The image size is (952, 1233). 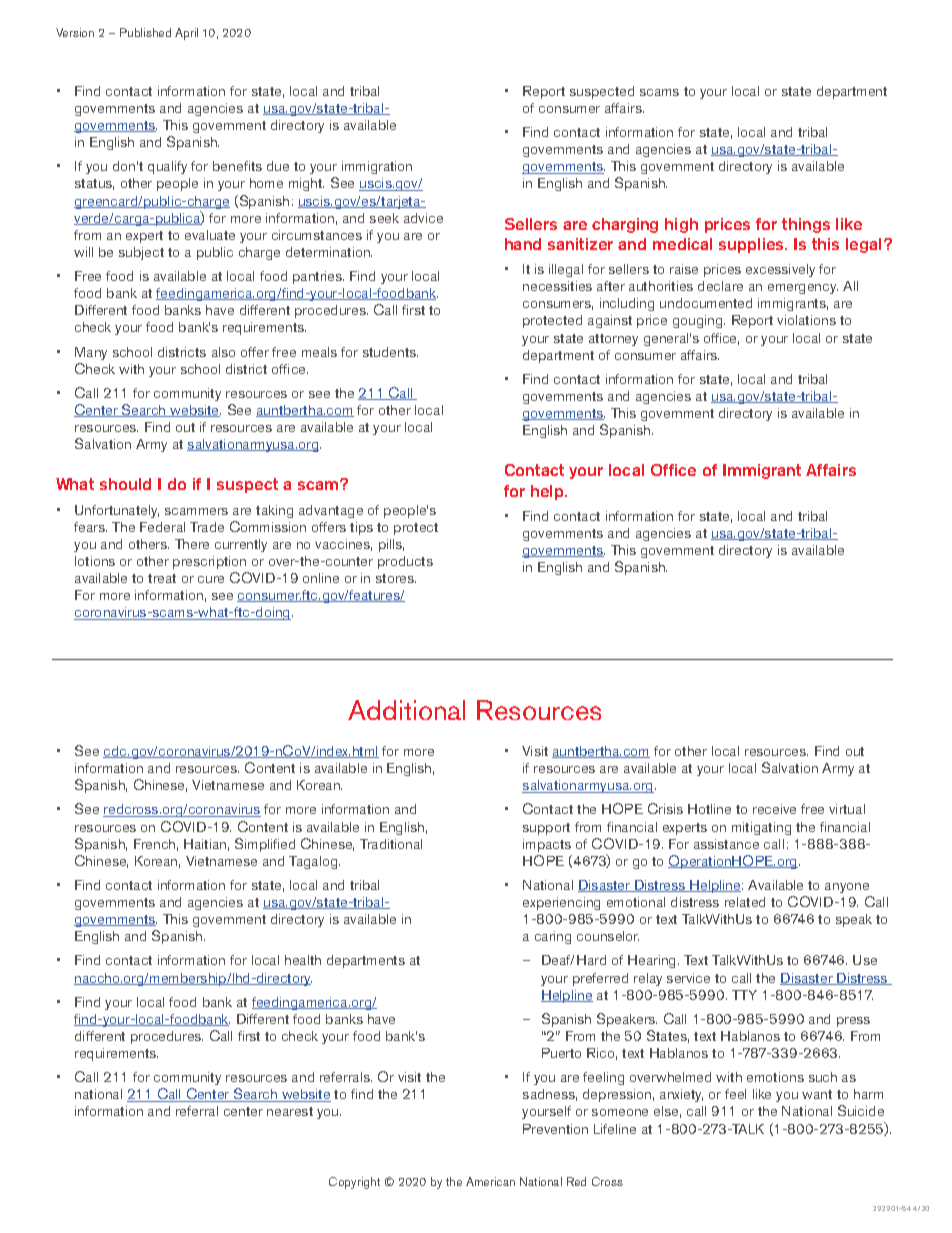 What do you see at coordinates (547, 845) in the image?
I see `impacts` at bounding box center [547, 845].
